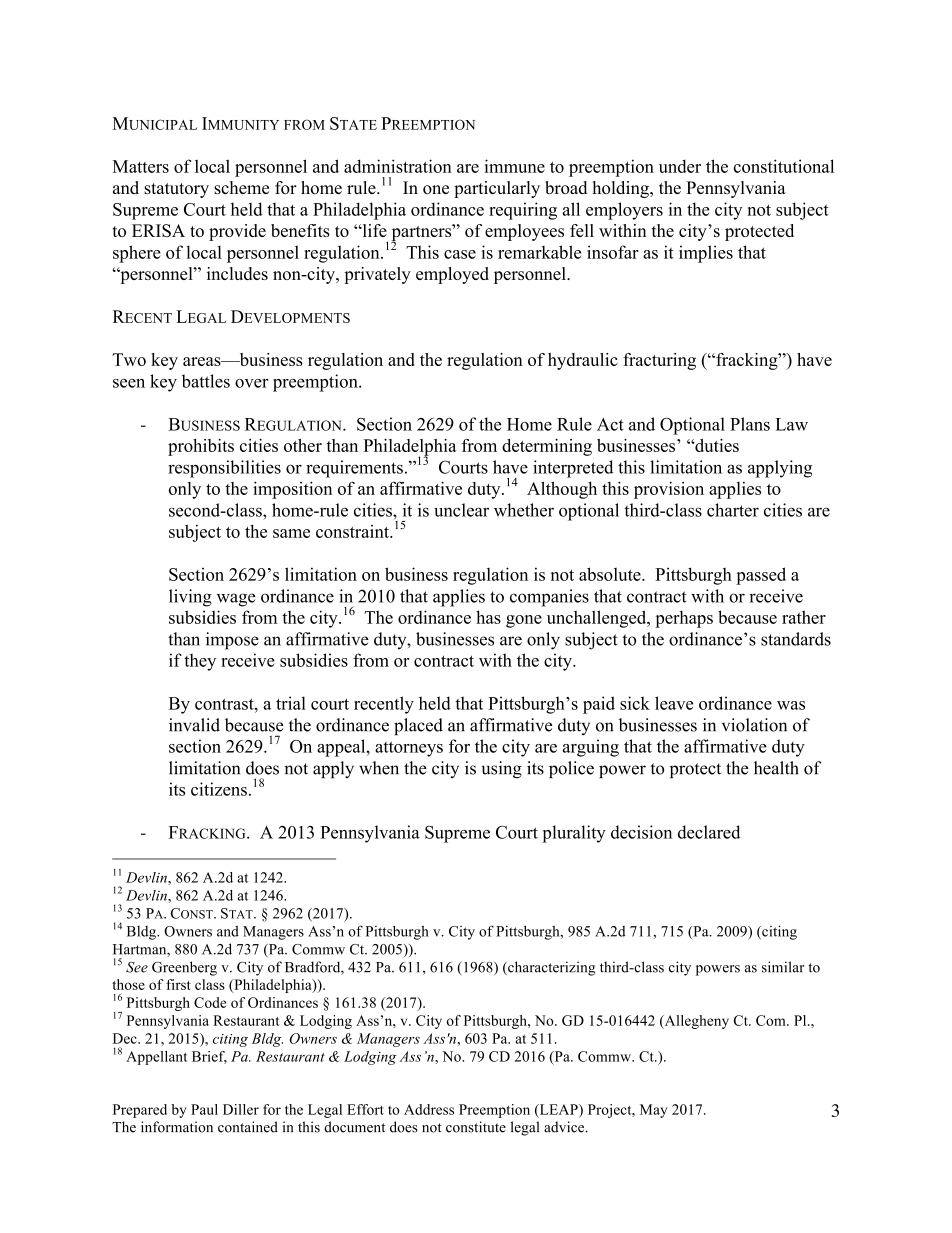  What do you see at coordinates (680, 166) in the image?
I see `under` at bounding box center [680, 166].
